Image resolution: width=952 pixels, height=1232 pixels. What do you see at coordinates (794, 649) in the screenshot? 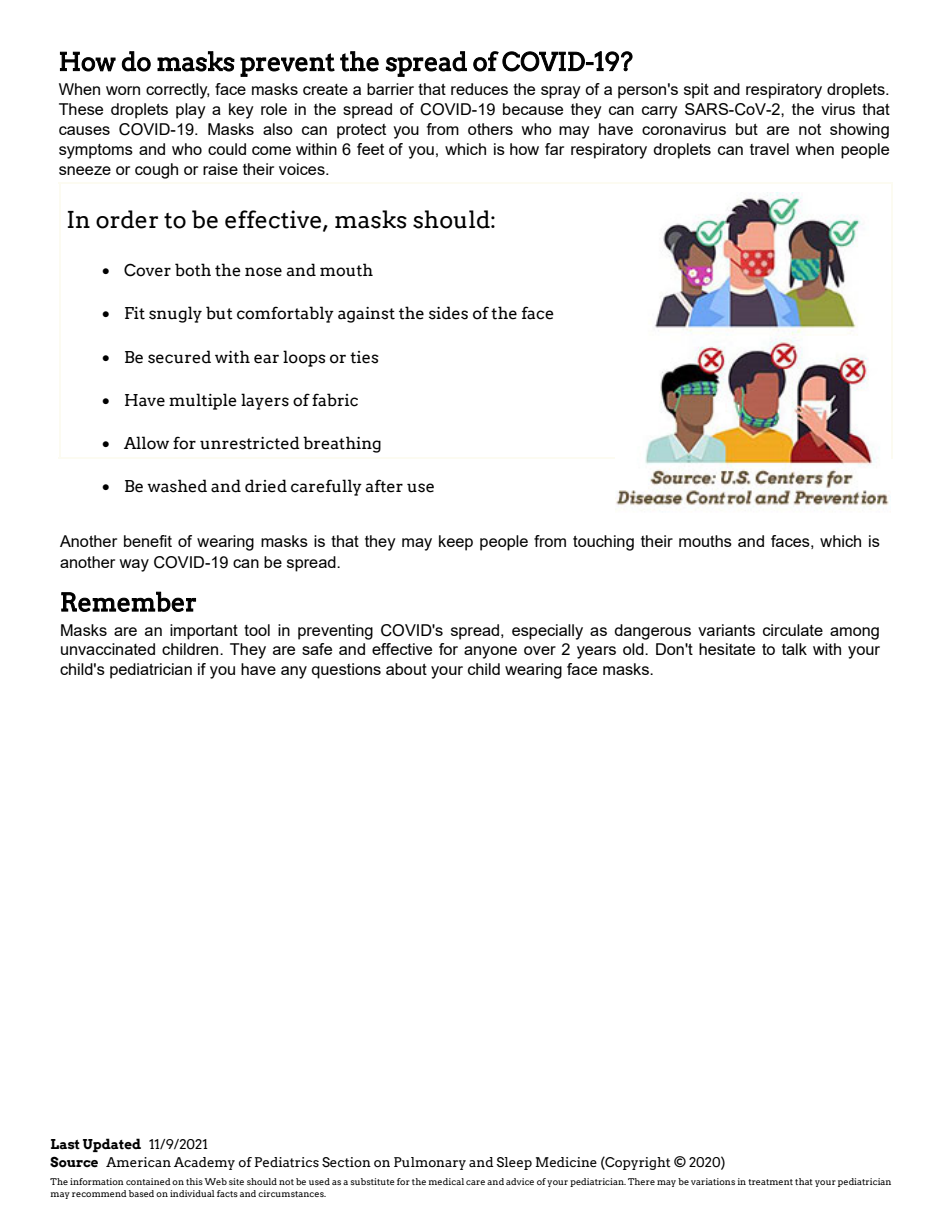
I see `talk` at bounding box center [794, 649].
